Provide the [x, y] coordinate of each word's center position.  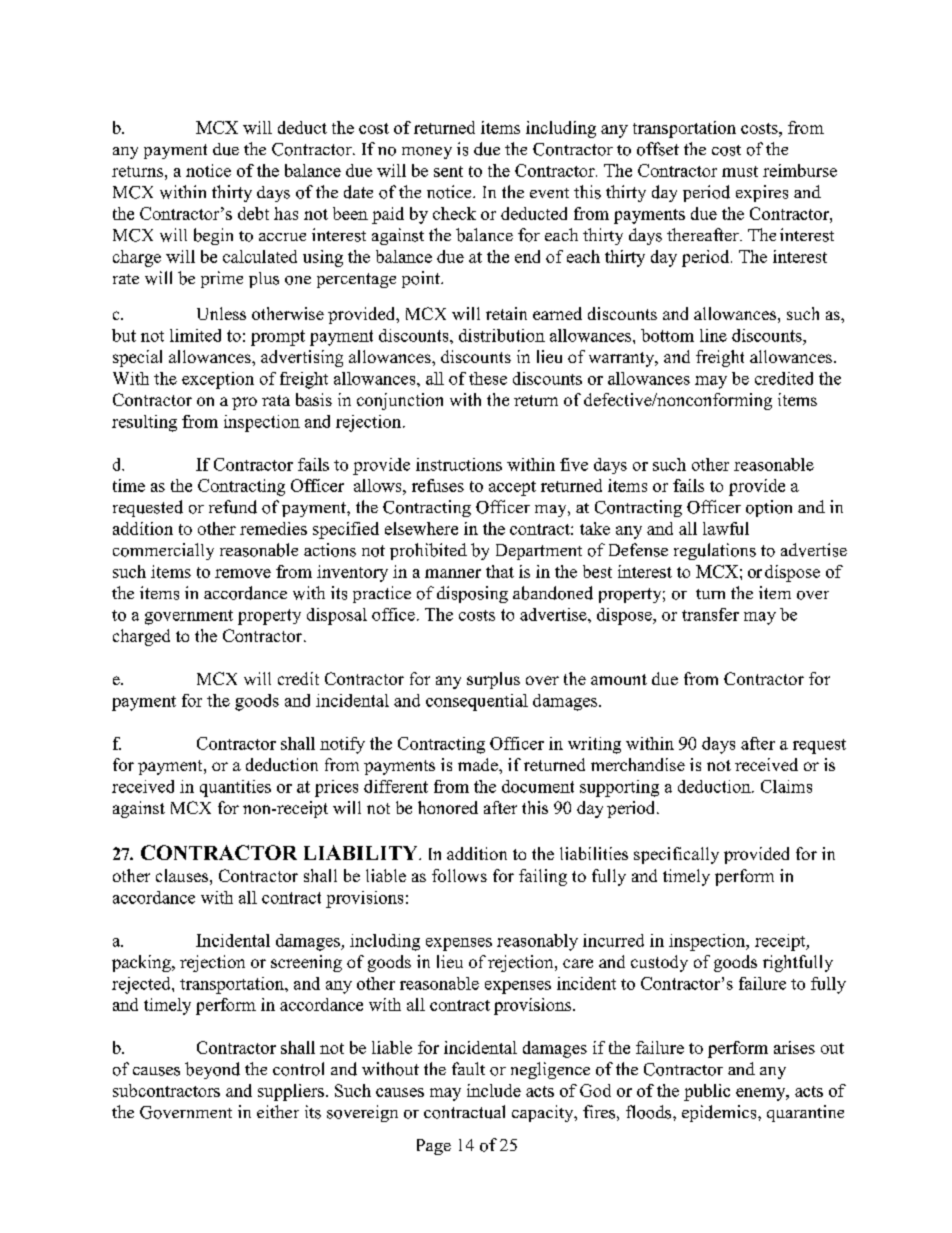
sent [448, 171]
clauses [182, 875]
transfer [710, 614]
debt [253, 213]
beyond [212, 1070]
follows [459, 875]
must [740, 171]
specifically [676, 855]
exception [218, 380]
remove [243, 573]
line [713, 335]
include [494, 1090]
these [488, 378]
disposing [472, 594]
